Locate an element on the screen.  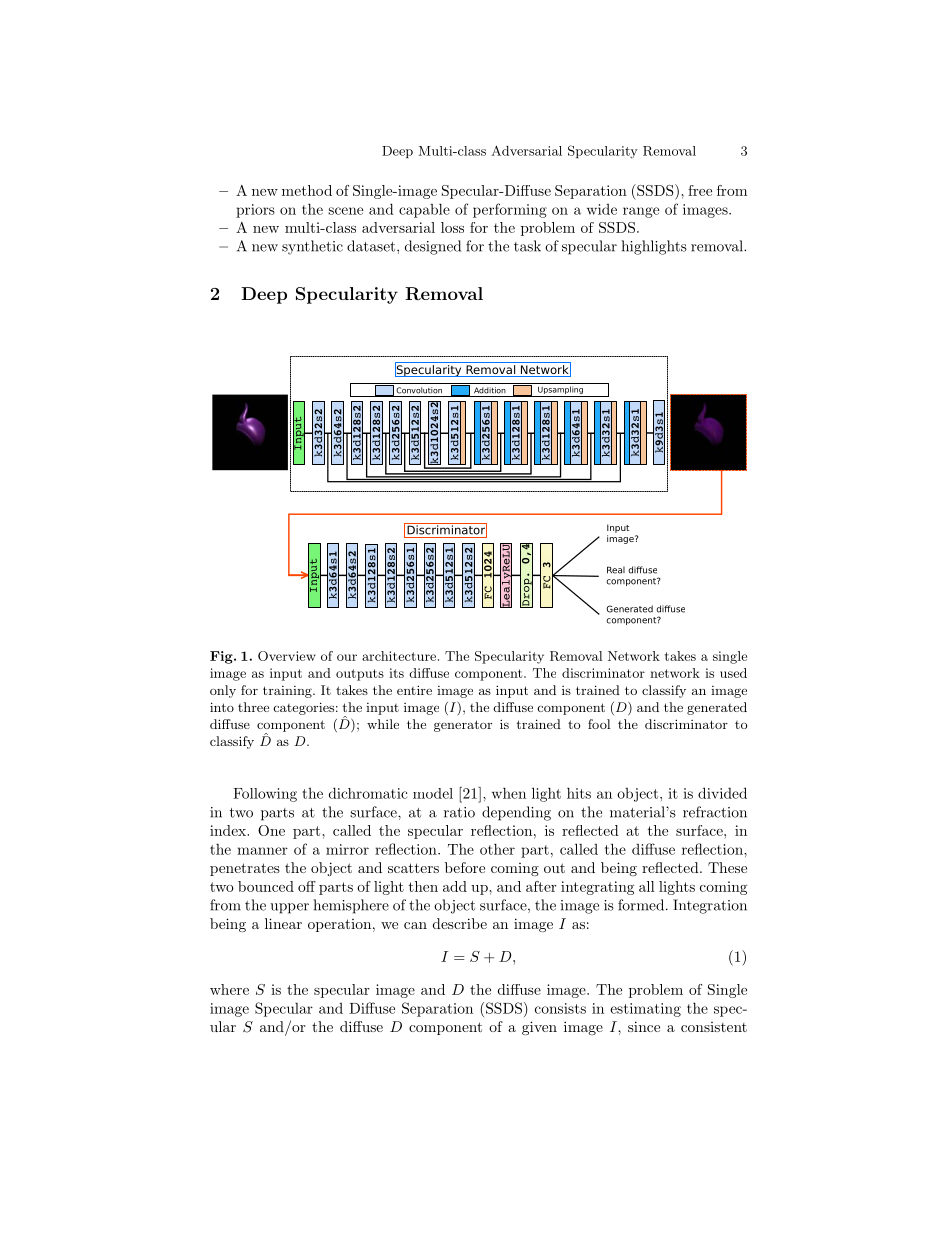
Real is located at coordinates (616, 570).
